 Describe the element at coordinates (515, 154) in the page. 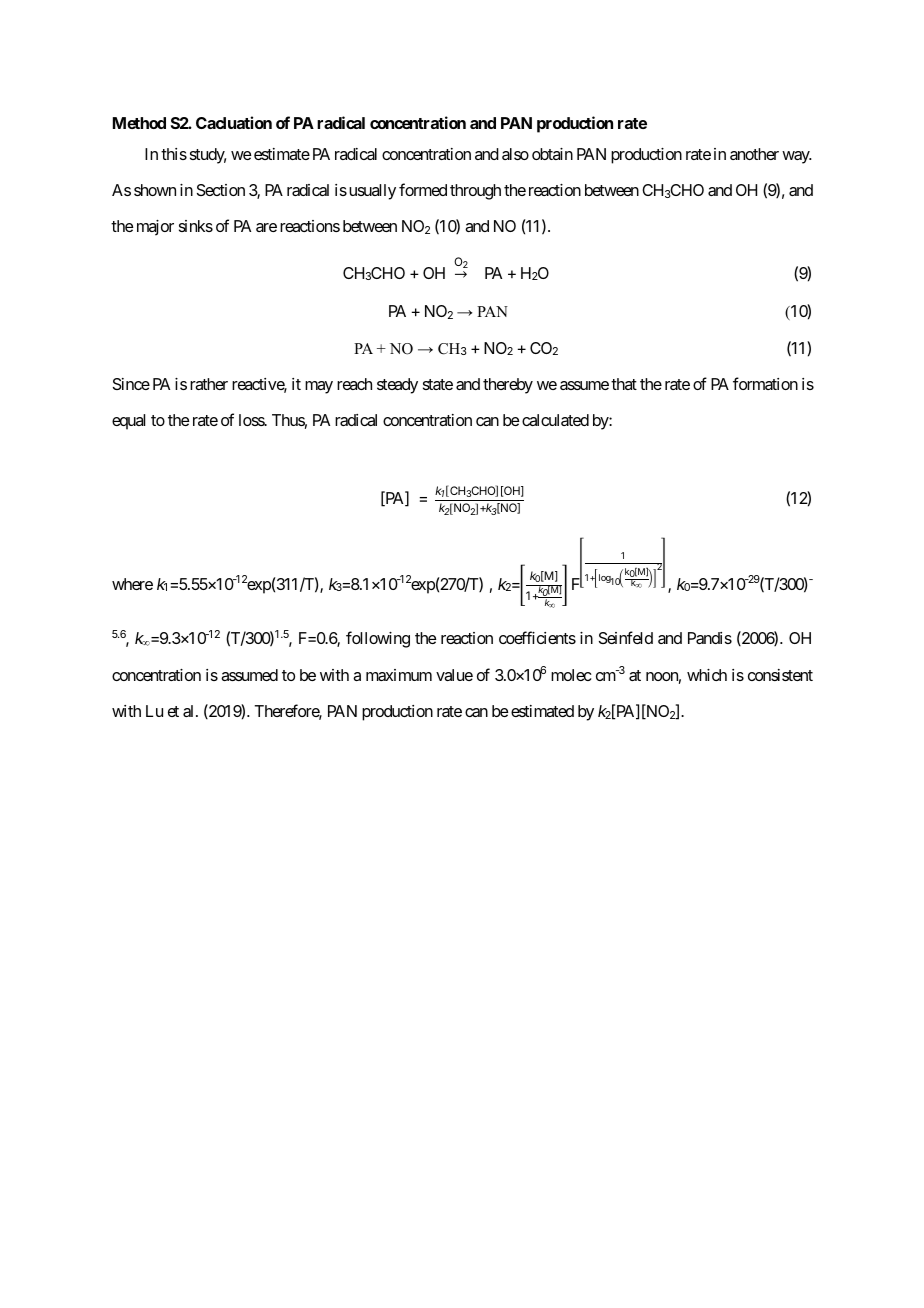

I see `also` at that location.
